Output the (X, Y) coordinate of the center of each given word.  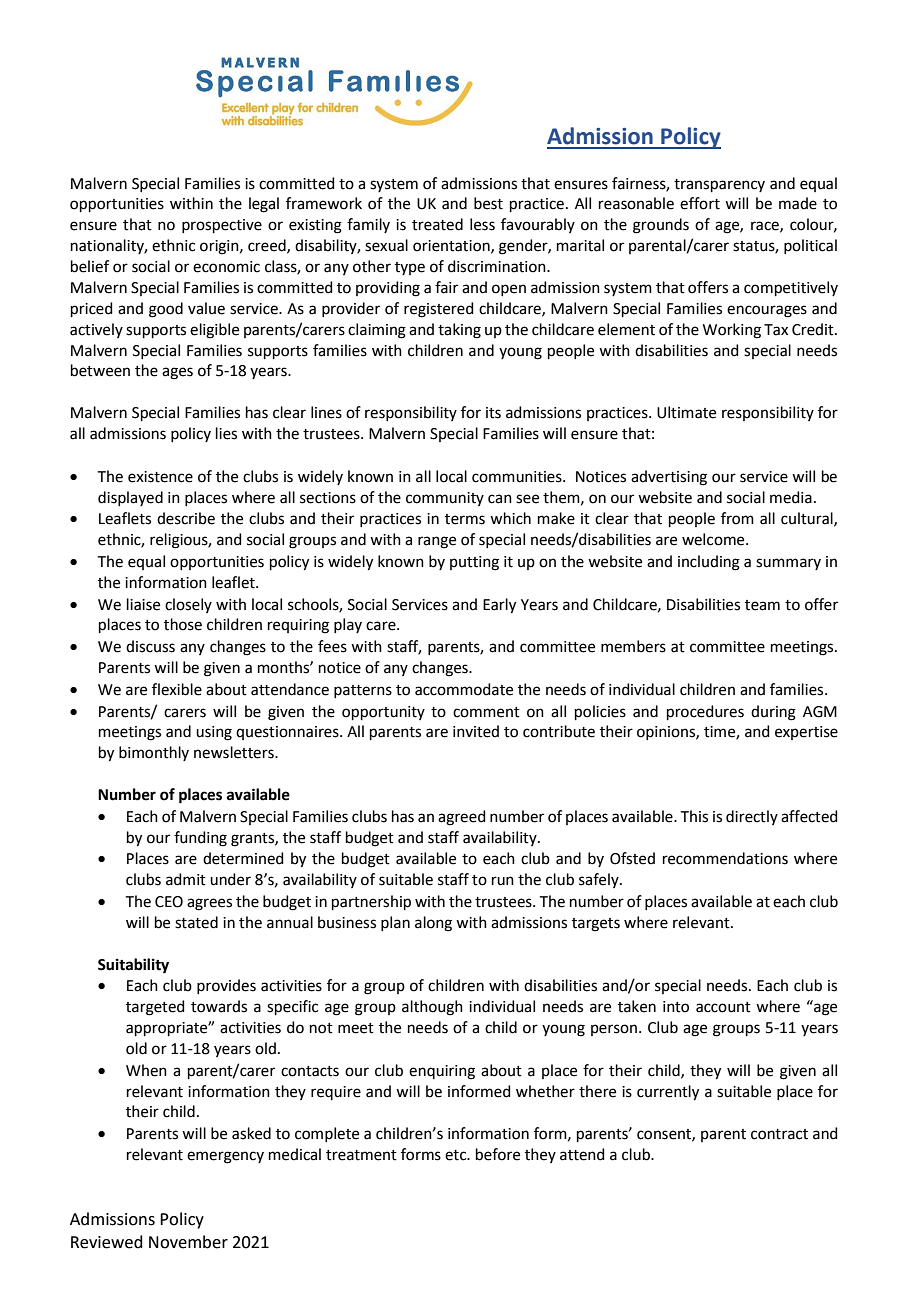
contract (779, 1134)
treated (437, 224)
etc (457, 1155)
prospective (222, 226)
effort (700, 203)
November (188, 1242)
